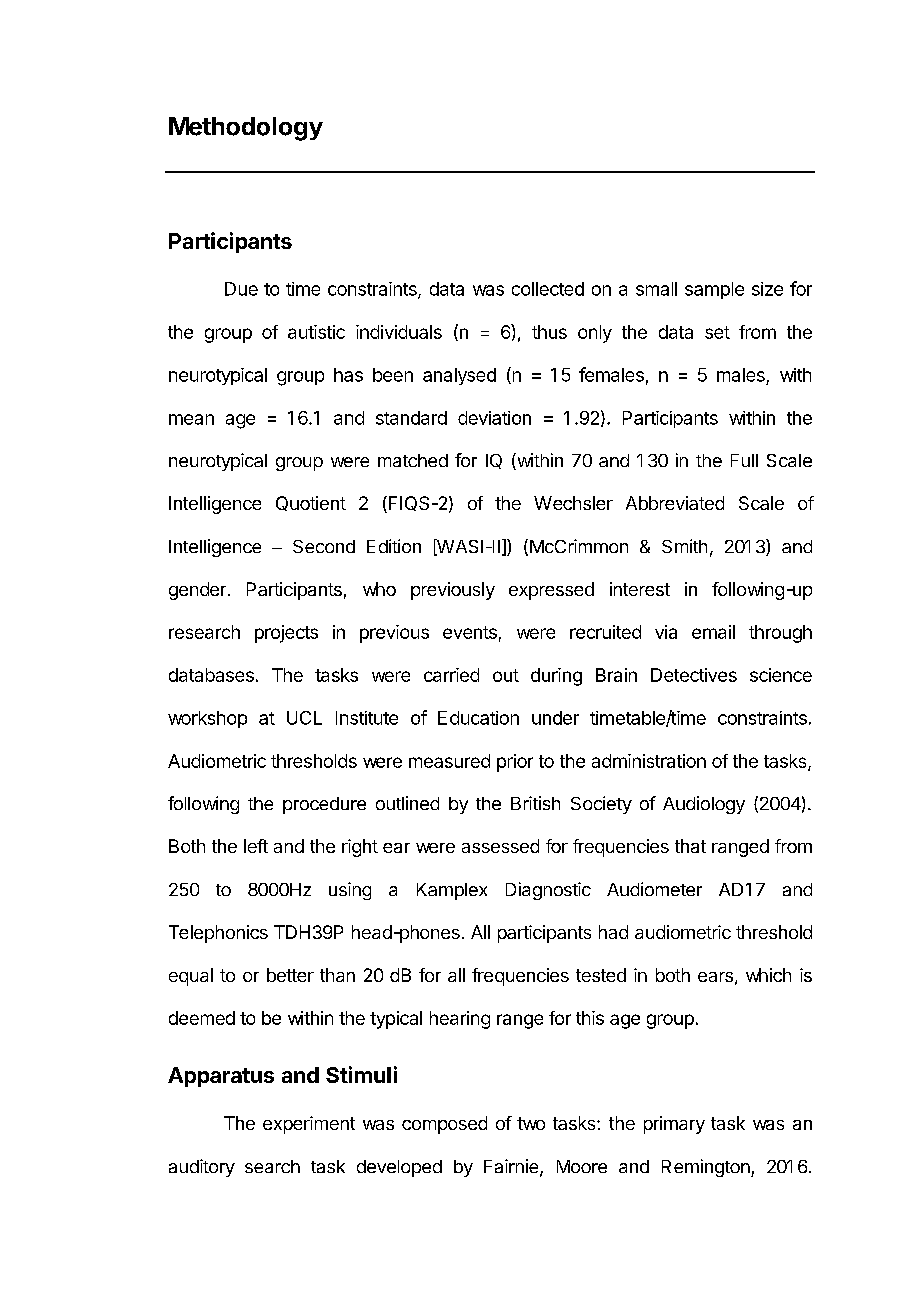 This page has height=1308, width=924. What do you see at coordinates (309, 1125) in the page?
I see `experiment` at bounding box center [309, 1125].
